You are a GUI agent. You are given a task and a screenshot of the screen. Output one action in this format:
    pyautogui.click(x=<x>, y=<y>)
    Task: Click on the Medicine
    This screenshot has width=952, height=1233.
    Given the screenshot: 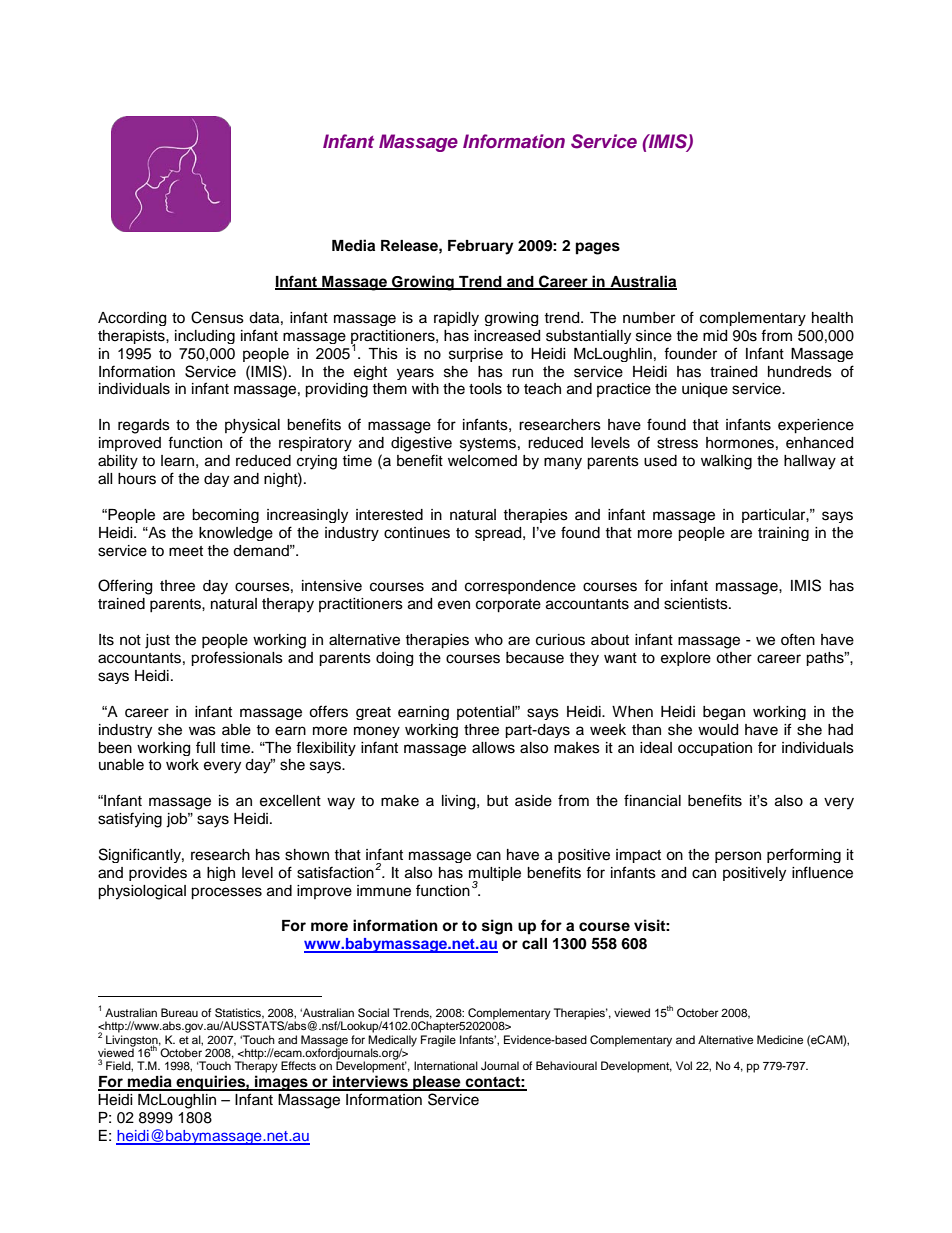 What is the action you would take?
    pyautogui.click(x=780, y=1039)
